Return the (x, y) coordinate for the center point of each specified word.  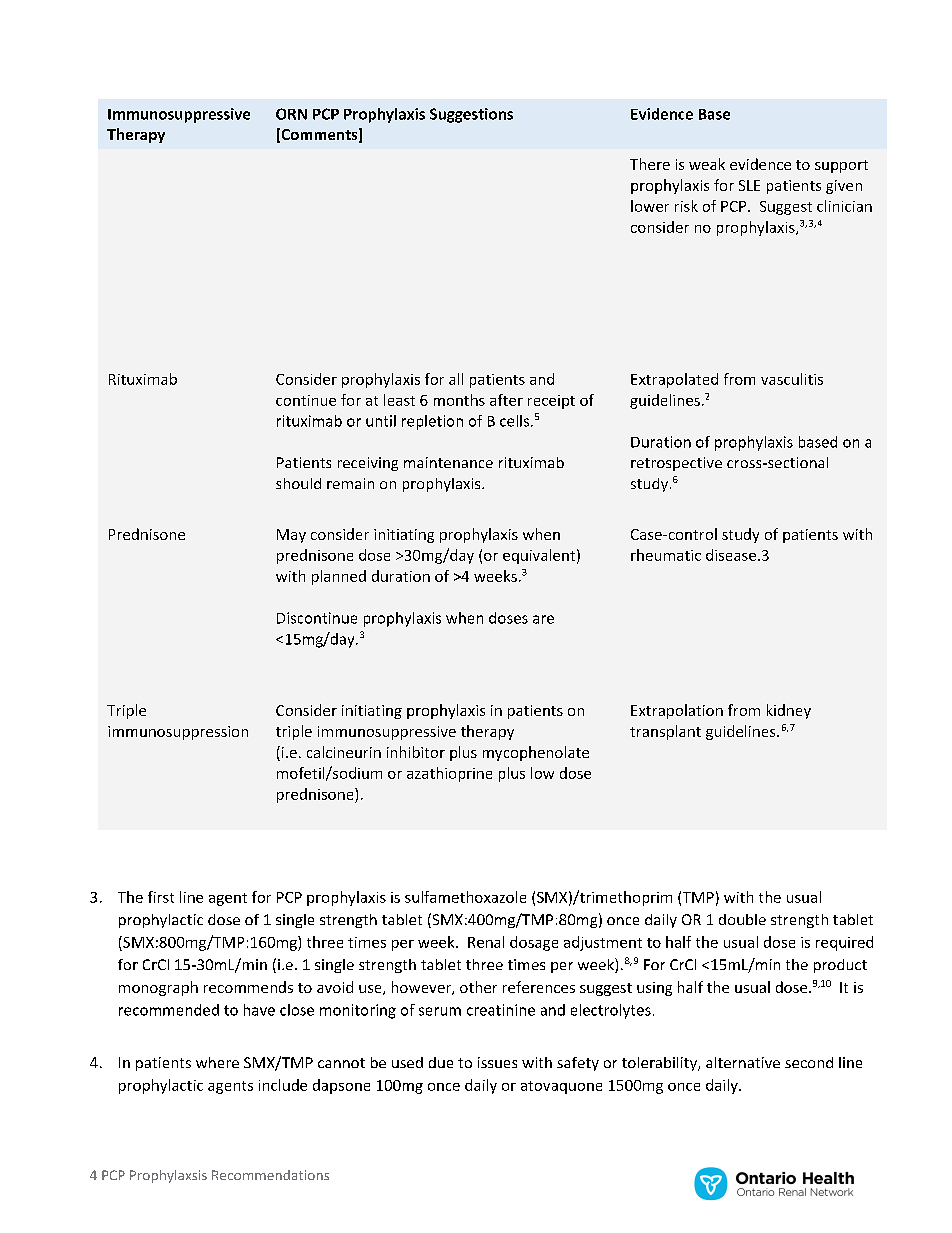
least (399, 400)
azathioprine (449, 774)
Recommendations (270, 1175)
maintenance (448, 462)
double (742, 919)
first (161, 897)
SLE (749, 185)
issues (497, 1062)
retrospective (676, 464)
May (291, 536)
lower (650, 206)
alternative (743, 1062)
